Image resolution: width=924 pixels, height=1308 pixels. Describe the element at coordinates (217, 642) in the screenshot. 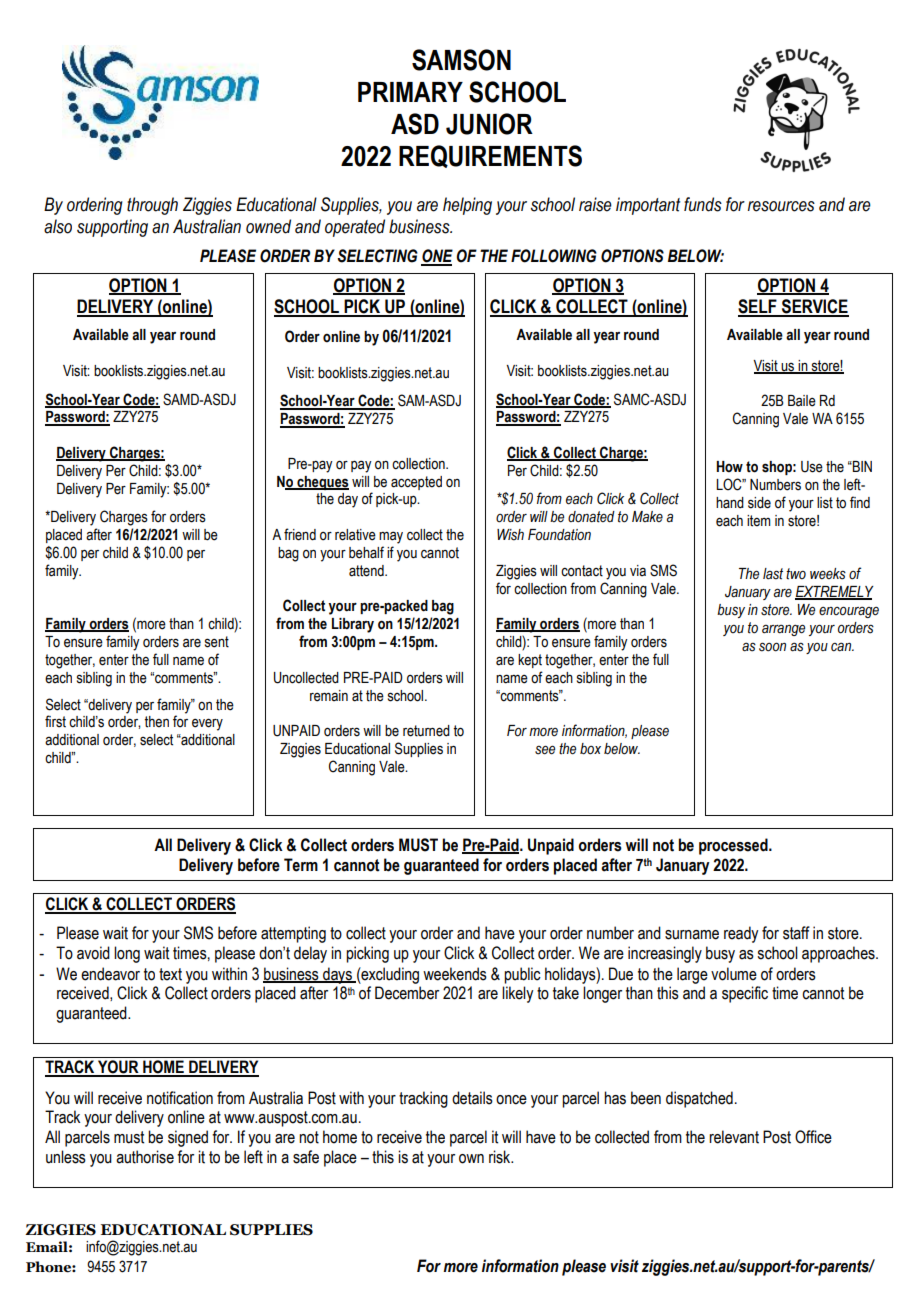

I see `sent` at that location.
